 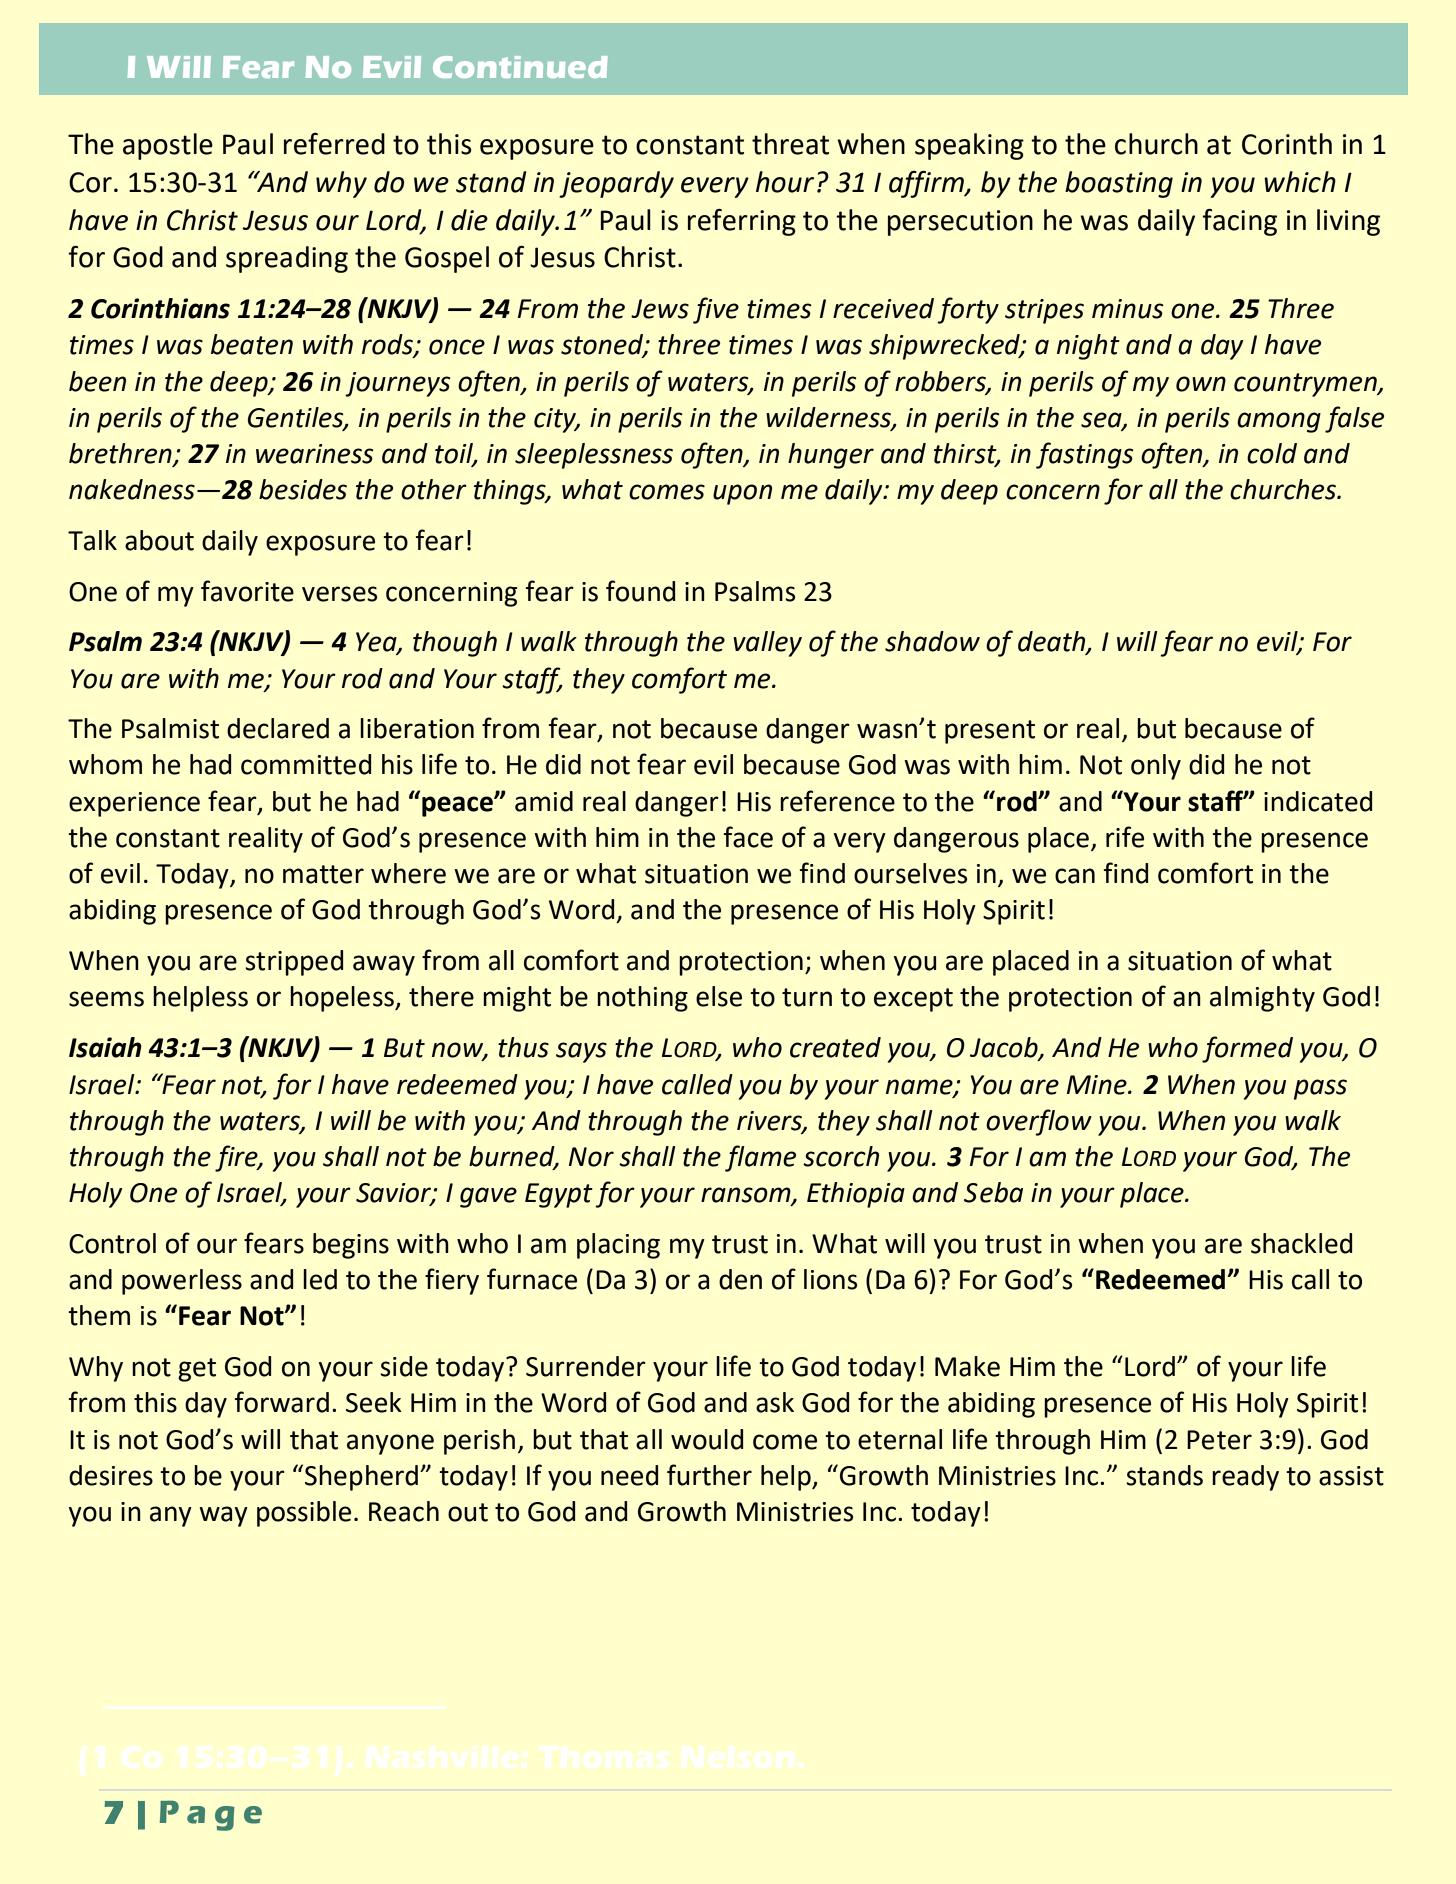 What do you see at coordinates (1119, 184) in the image?
I see `boasting` at bounding box center [1119, 184].
